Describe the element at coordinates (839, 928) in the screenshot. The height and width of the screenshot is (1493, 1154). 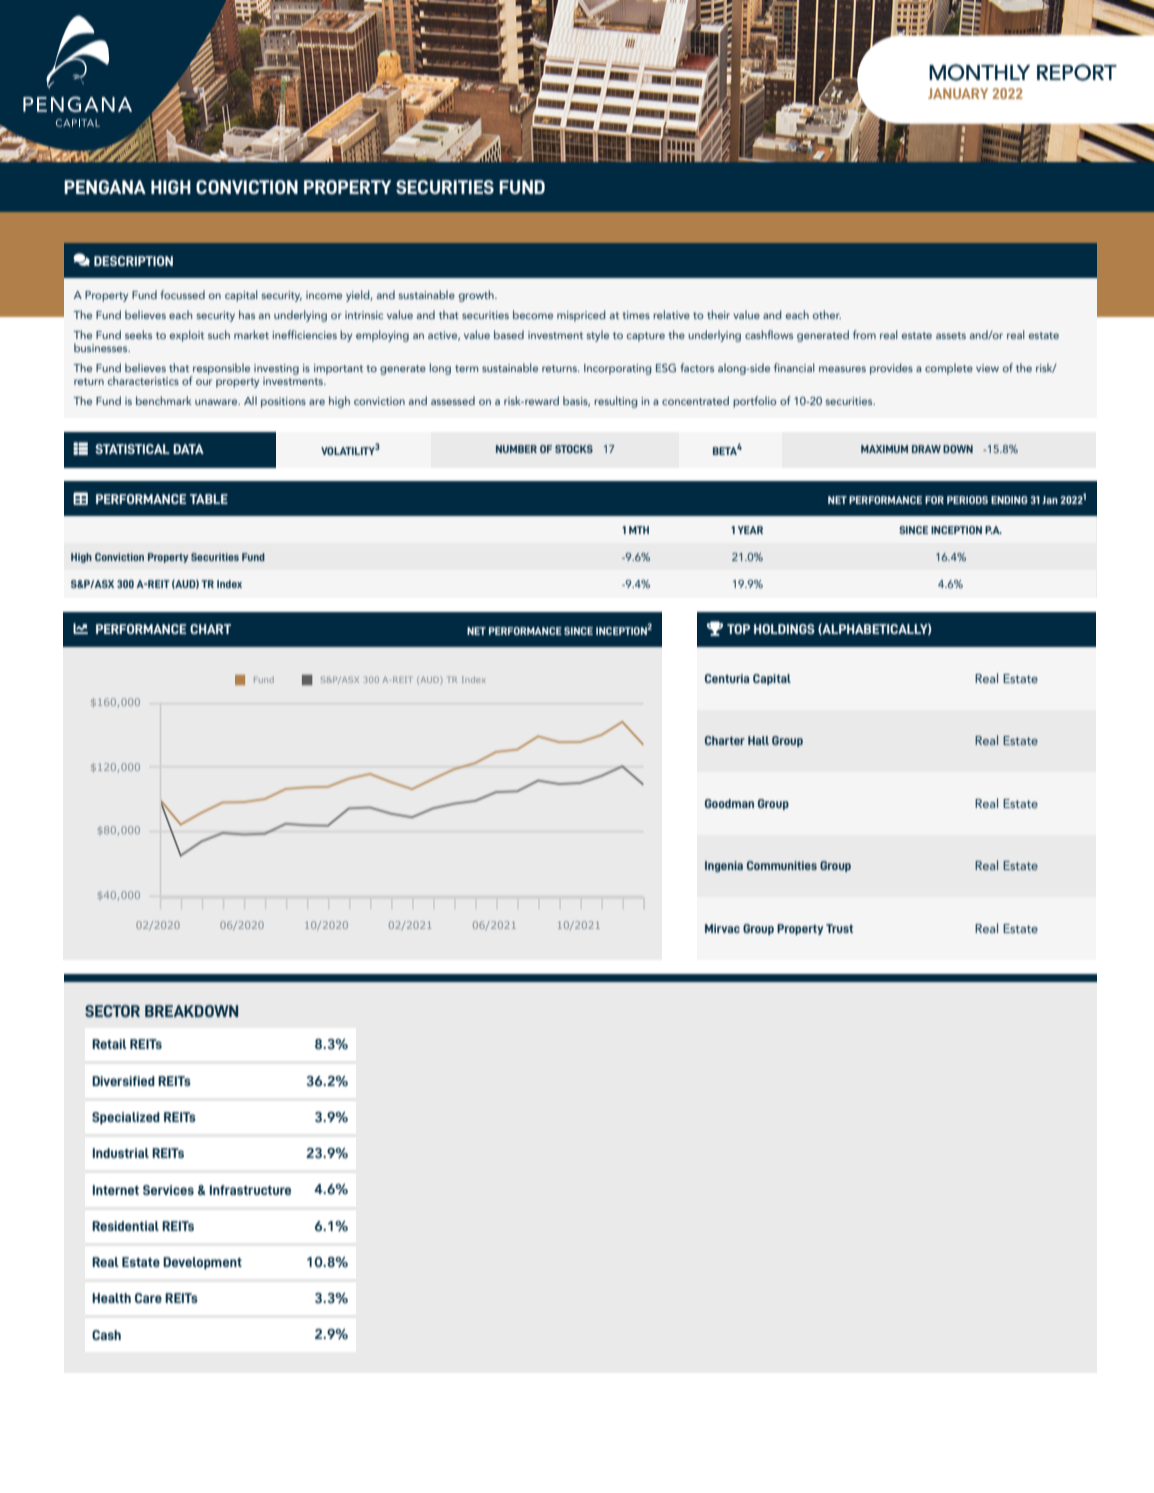
I see `Trust` at that location.
